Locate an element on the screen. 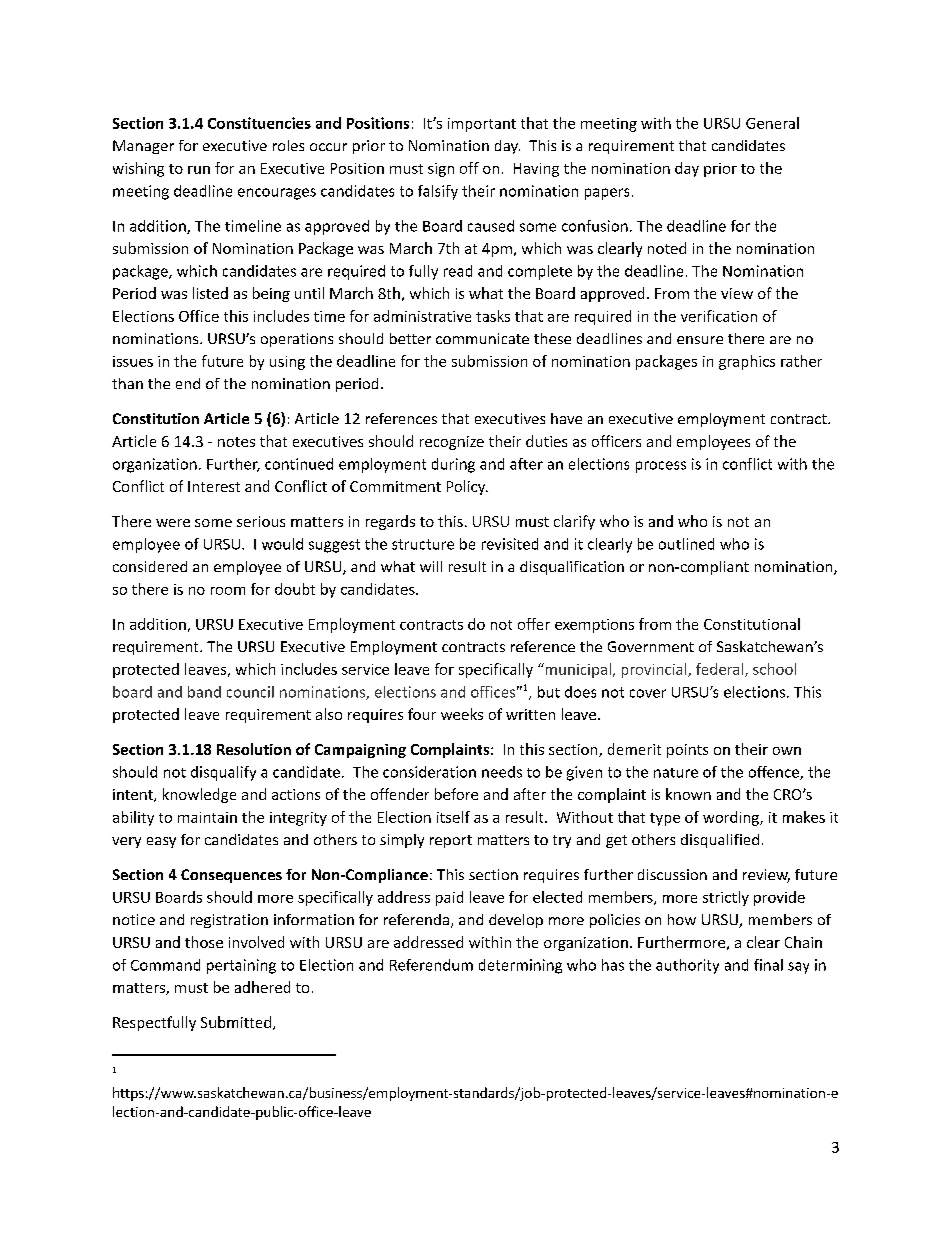 The width and height of the screenshot is (952, 1233). General is located at coordinates (772, 123).
